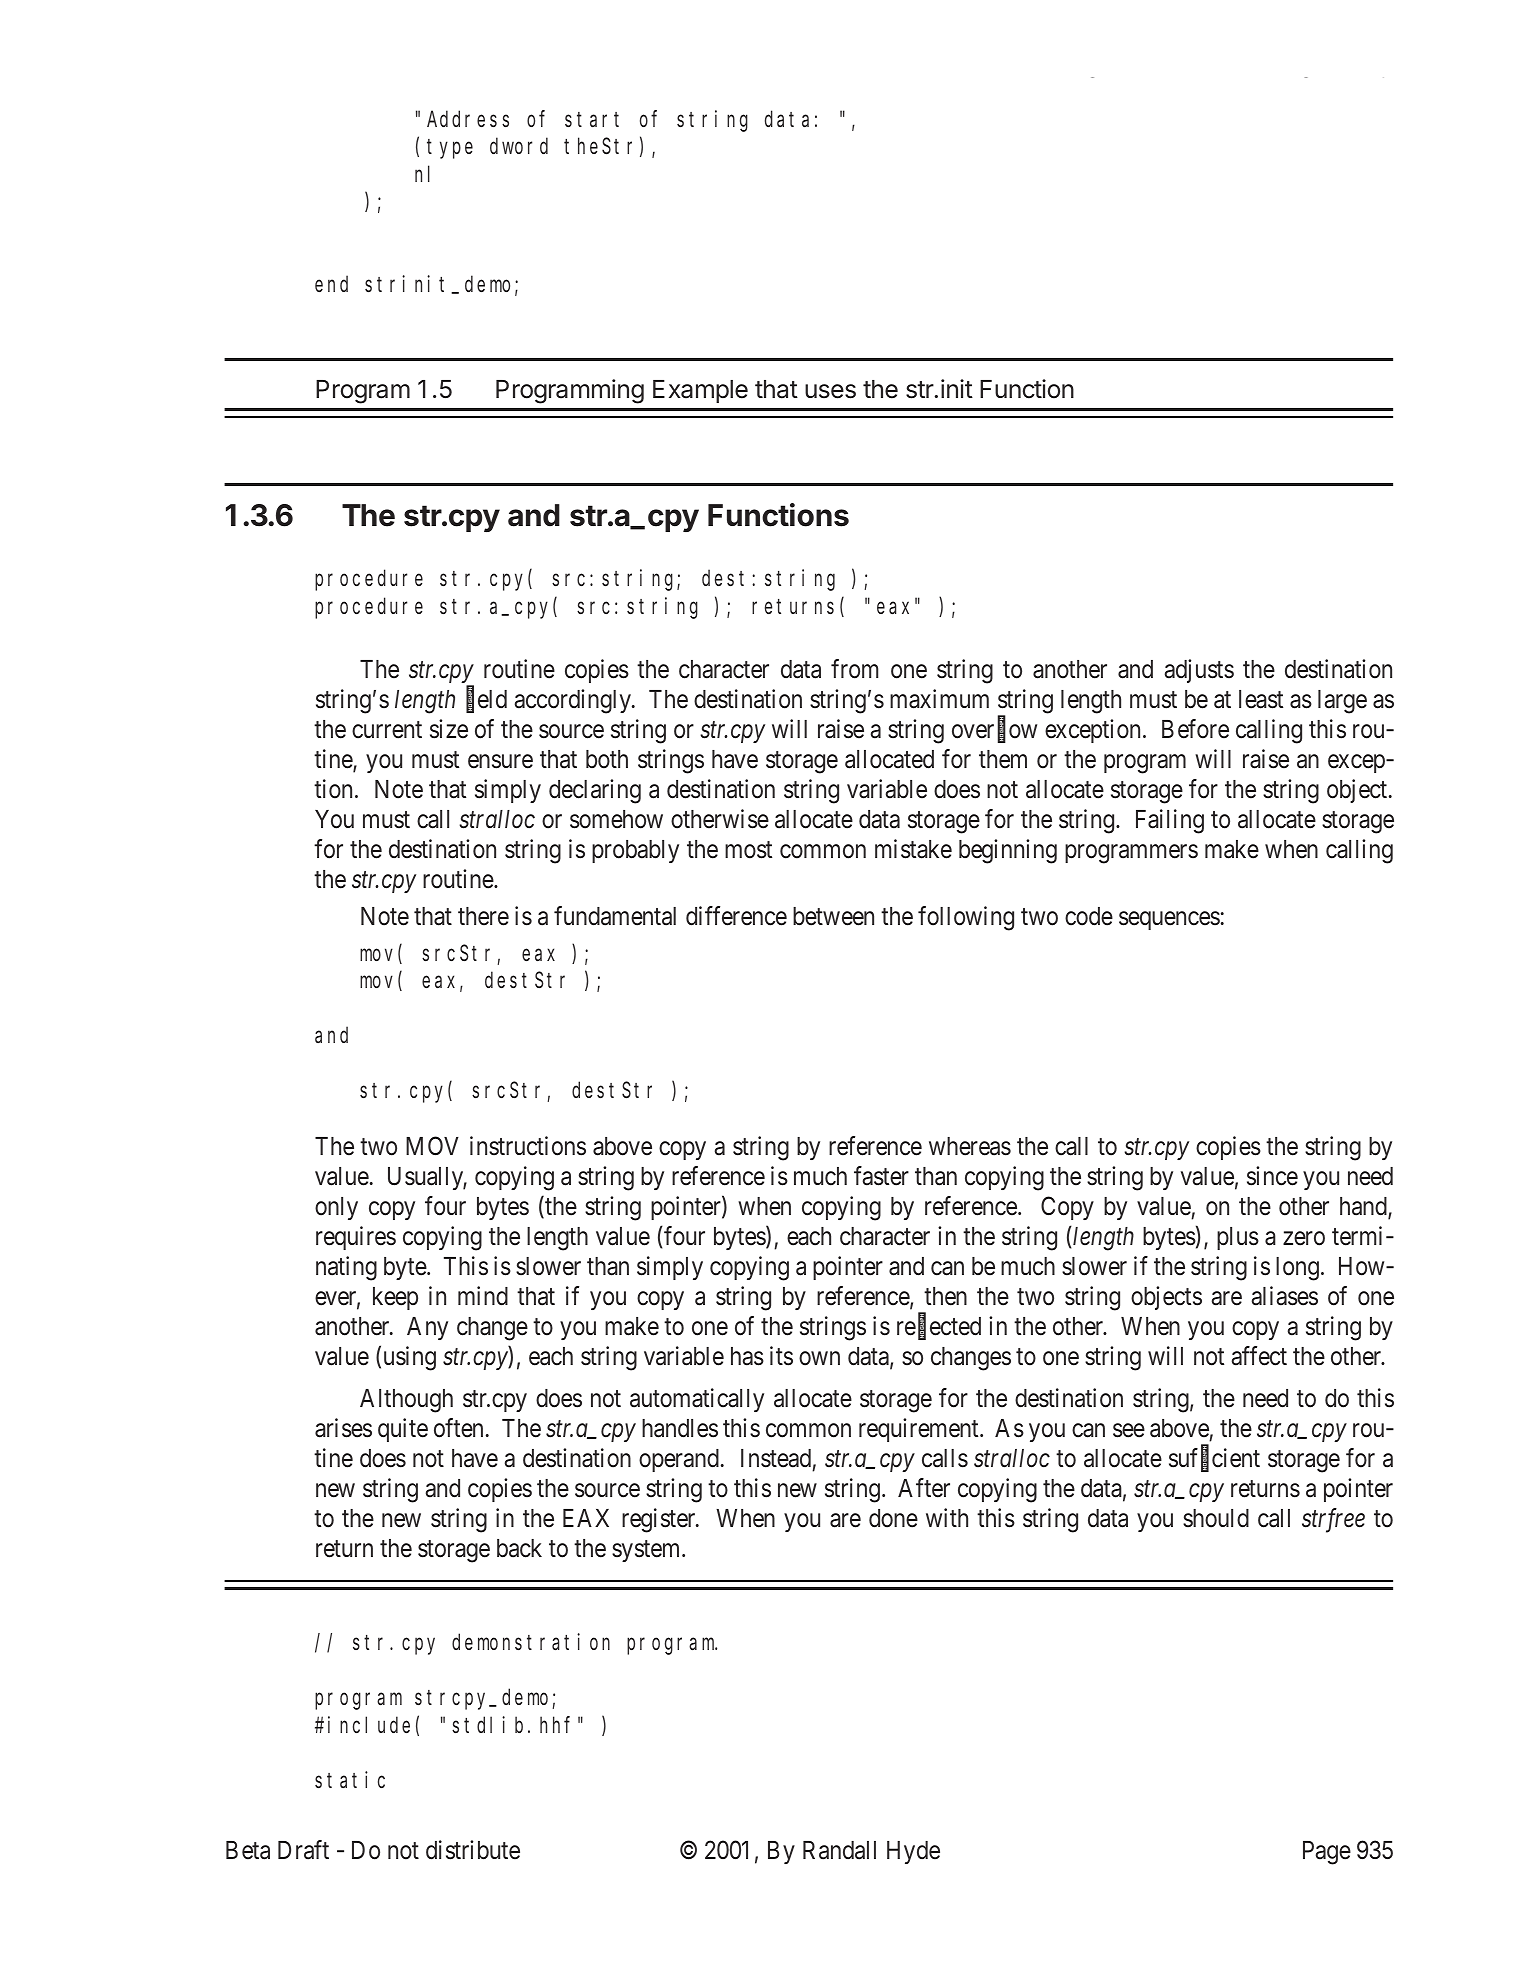  I want to click on Randall, so click(839, 1850).
